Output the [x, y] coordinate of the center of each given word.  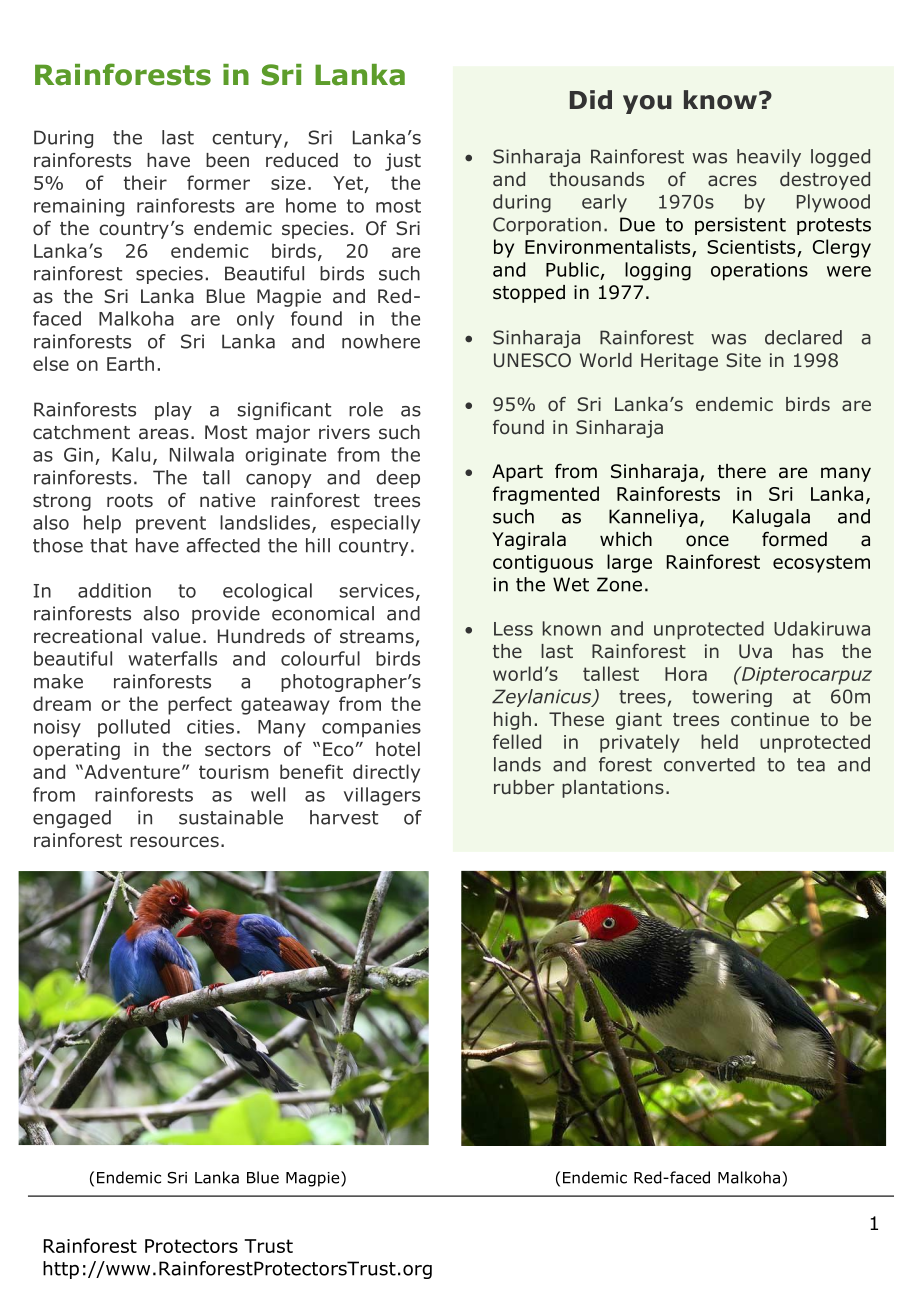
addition [114, 590]
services [376, 591]
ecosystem [821, 564]
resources [174, 842]
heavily [769, 158]
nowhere [381, 341]
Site [743, 360]
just [403, 162]
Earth [130, 363]
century [247, 139]
